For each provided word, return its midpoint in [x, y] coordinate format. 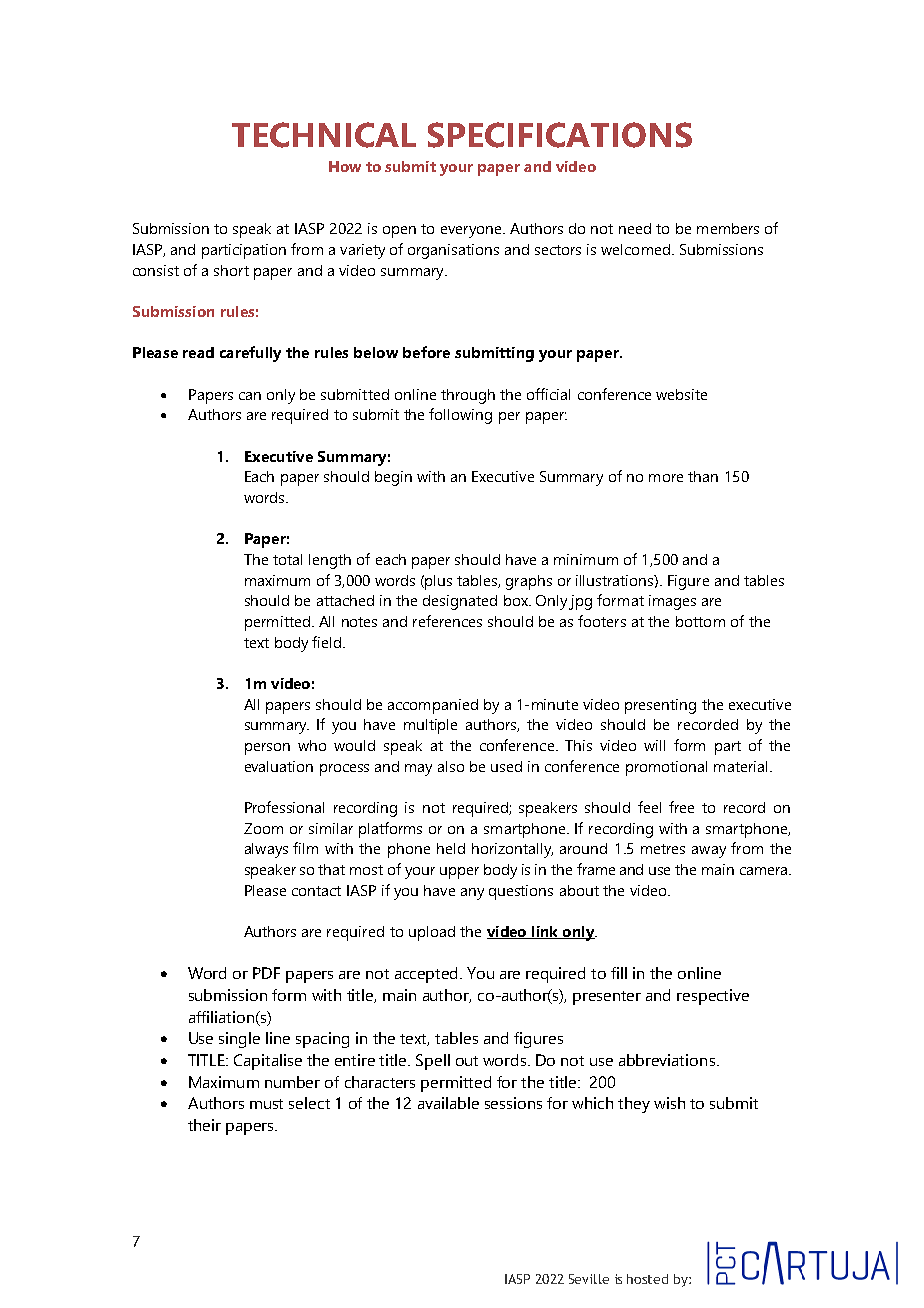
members [728, 228]
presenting [660, 706]
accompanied [433, 706]
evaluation [279, 766]
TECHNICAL [324, 135]
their [204, 1125]
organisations [453, 251]
